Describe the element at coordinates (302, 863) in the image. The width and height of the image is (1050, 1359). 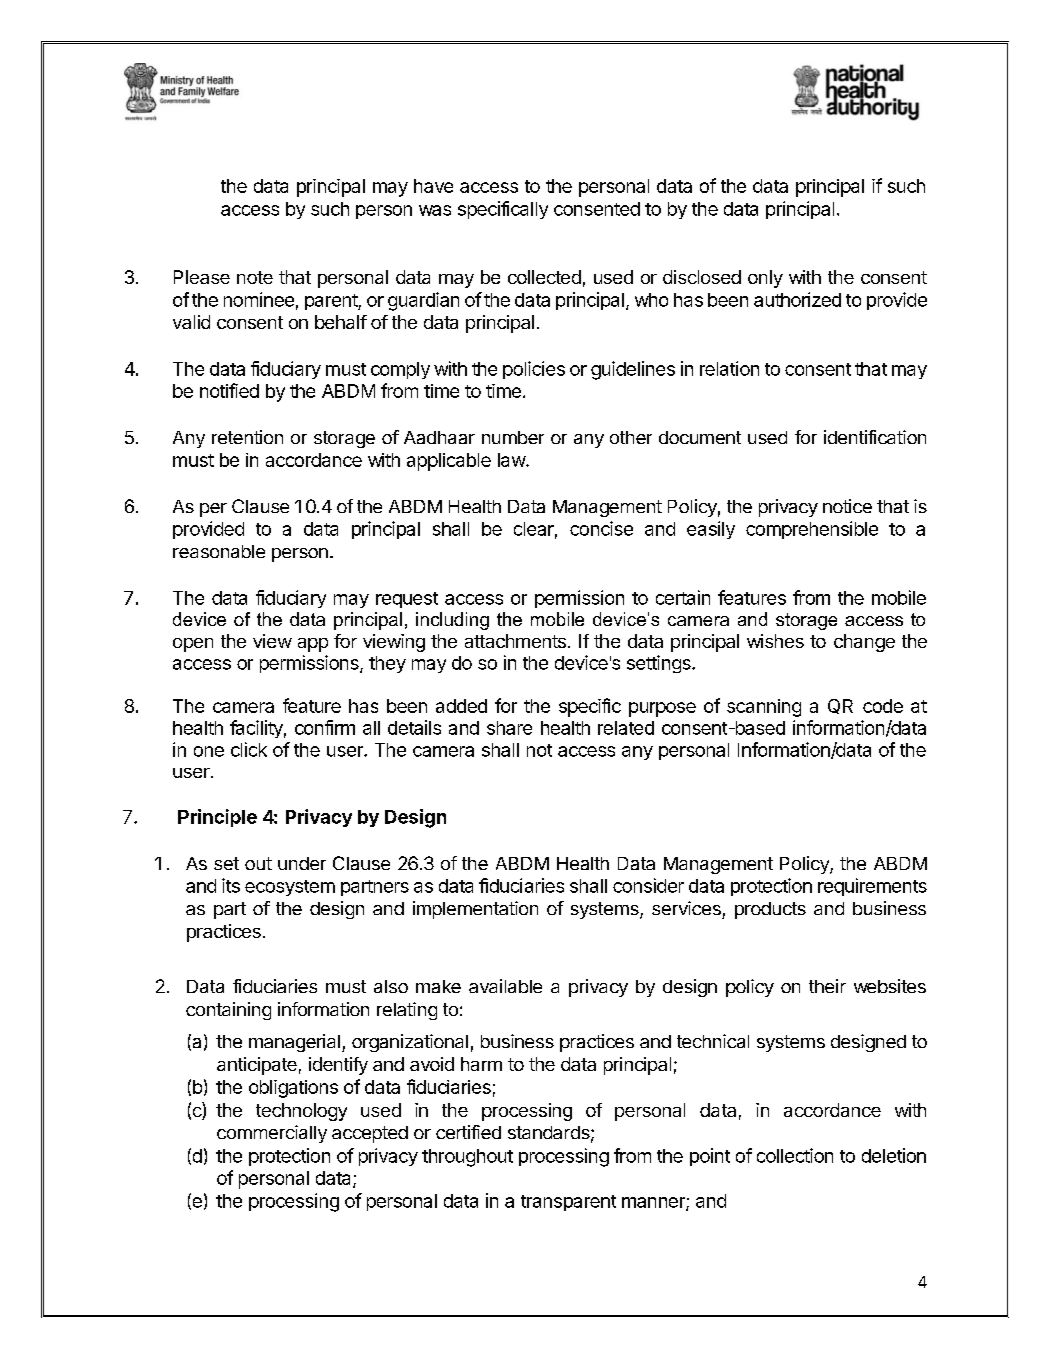
I see `under` at that location.
